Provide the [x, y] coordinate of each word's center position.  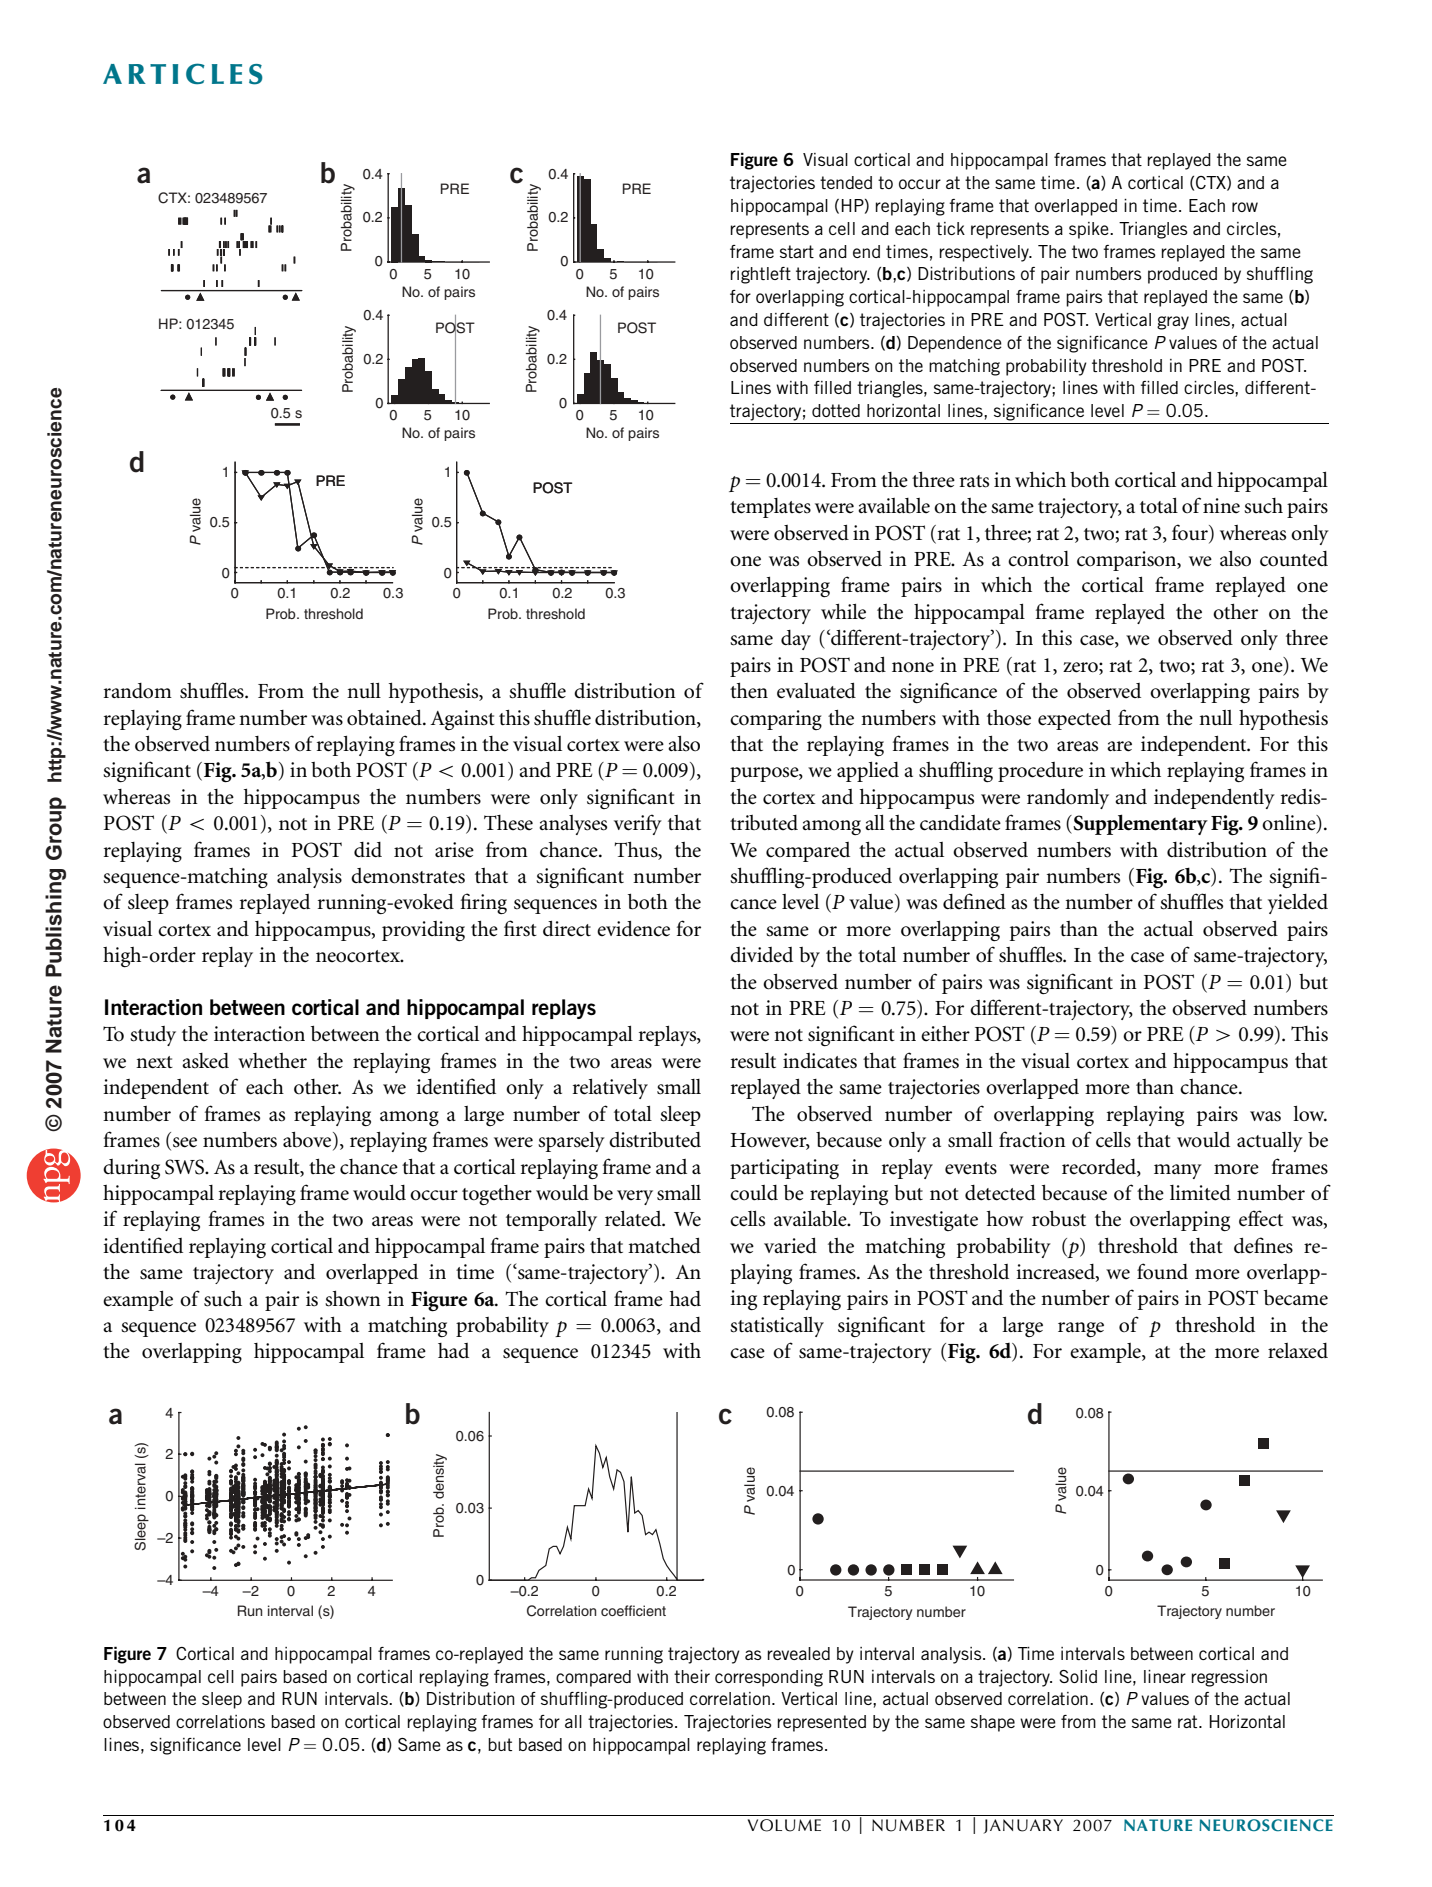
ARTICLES [183, 74]
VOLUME [784, 1825]
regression [1229, 1678]
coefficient [633, 1610]
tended [846, 182]
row [1245, 207]
